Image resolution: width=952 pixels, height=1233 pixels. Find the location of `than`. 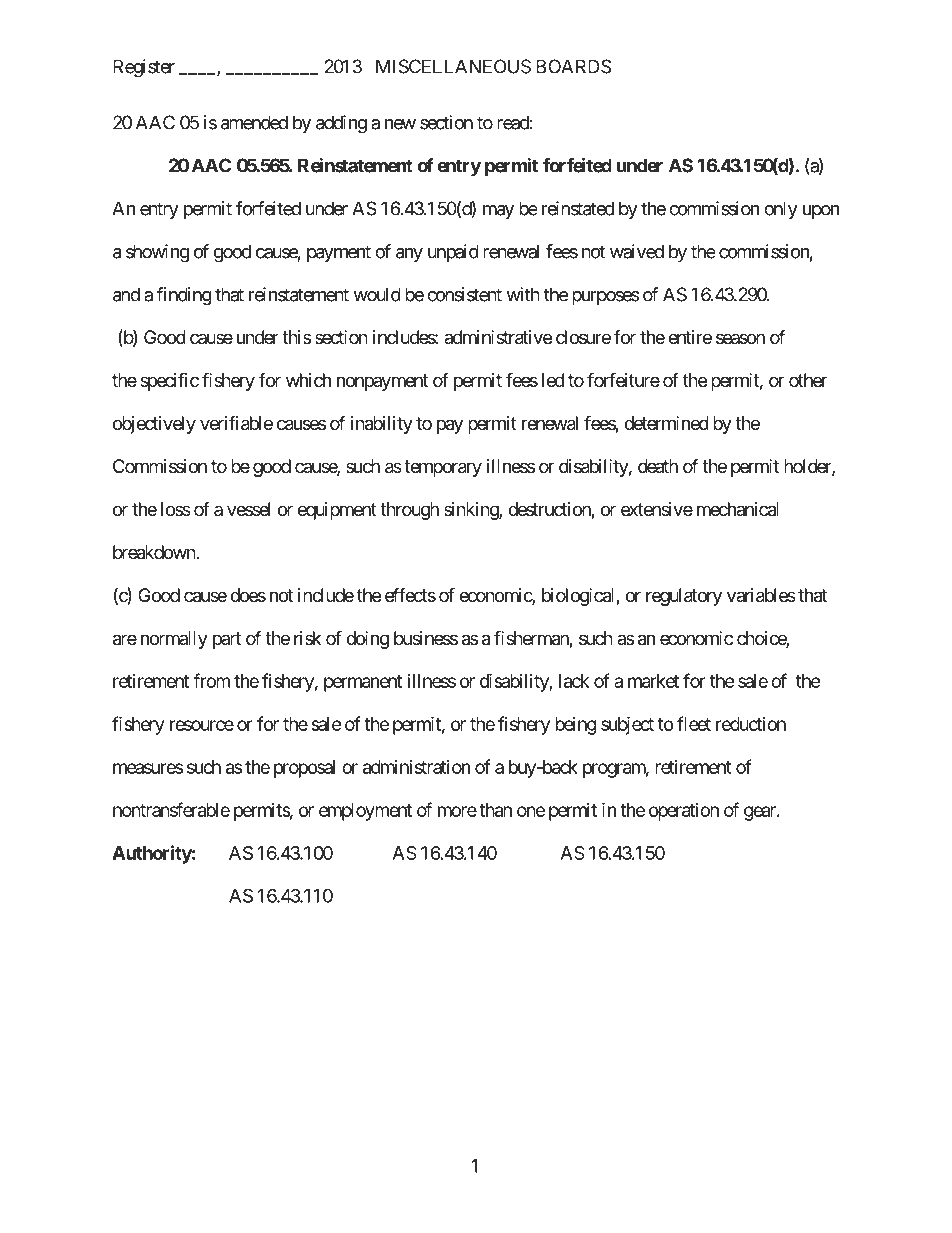

than is located at coordinates (495, 810).
